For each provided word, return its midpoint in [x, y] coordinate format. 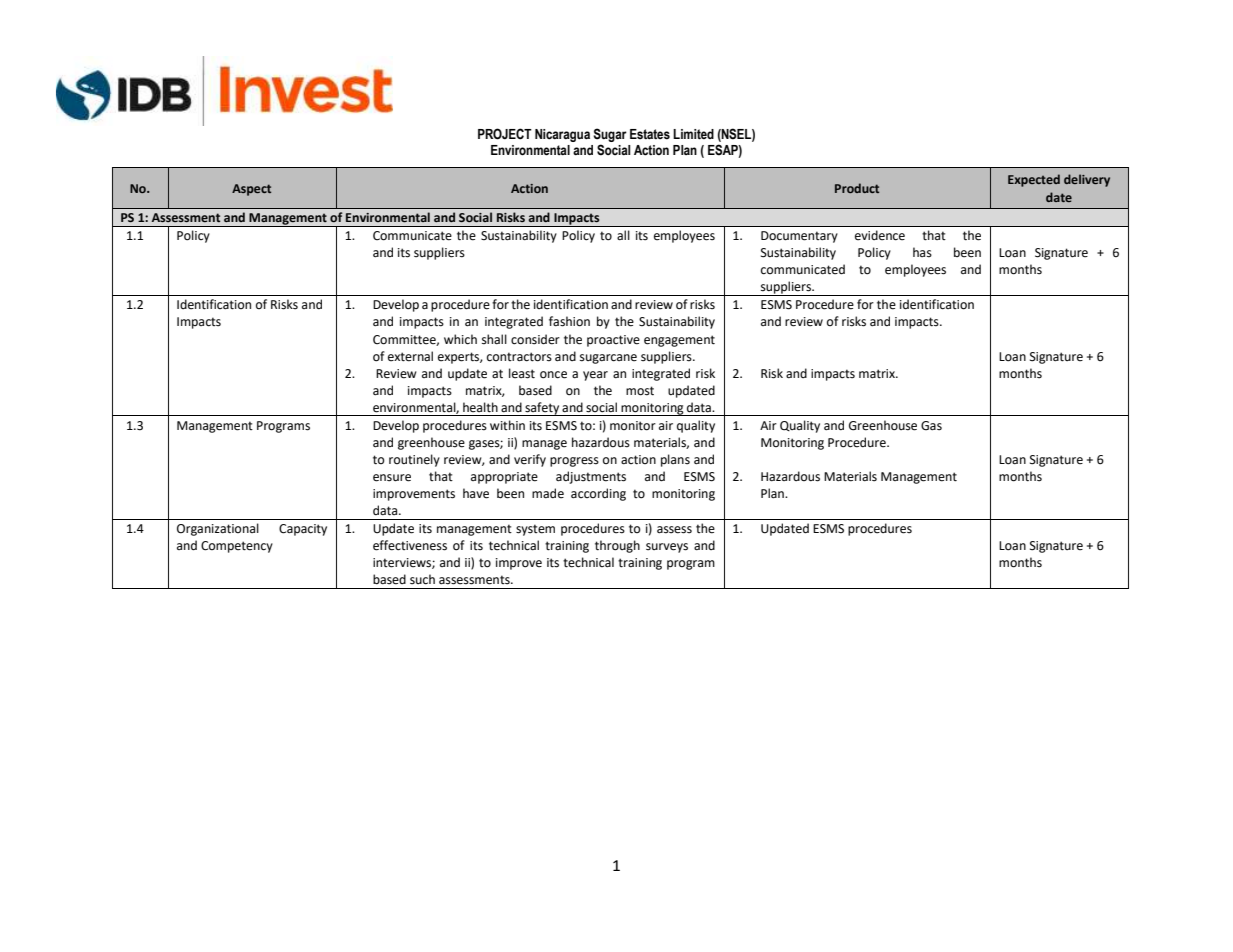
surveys [667, 548]
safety [542, 409]
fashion [569, 321]
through [617, 546]
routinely [414, 460]
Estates [650, 134]
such [422, 579]
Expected [1034, 180]
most [640, 391]
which [460, 339]
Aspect [251, 190]
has [922, 252]
